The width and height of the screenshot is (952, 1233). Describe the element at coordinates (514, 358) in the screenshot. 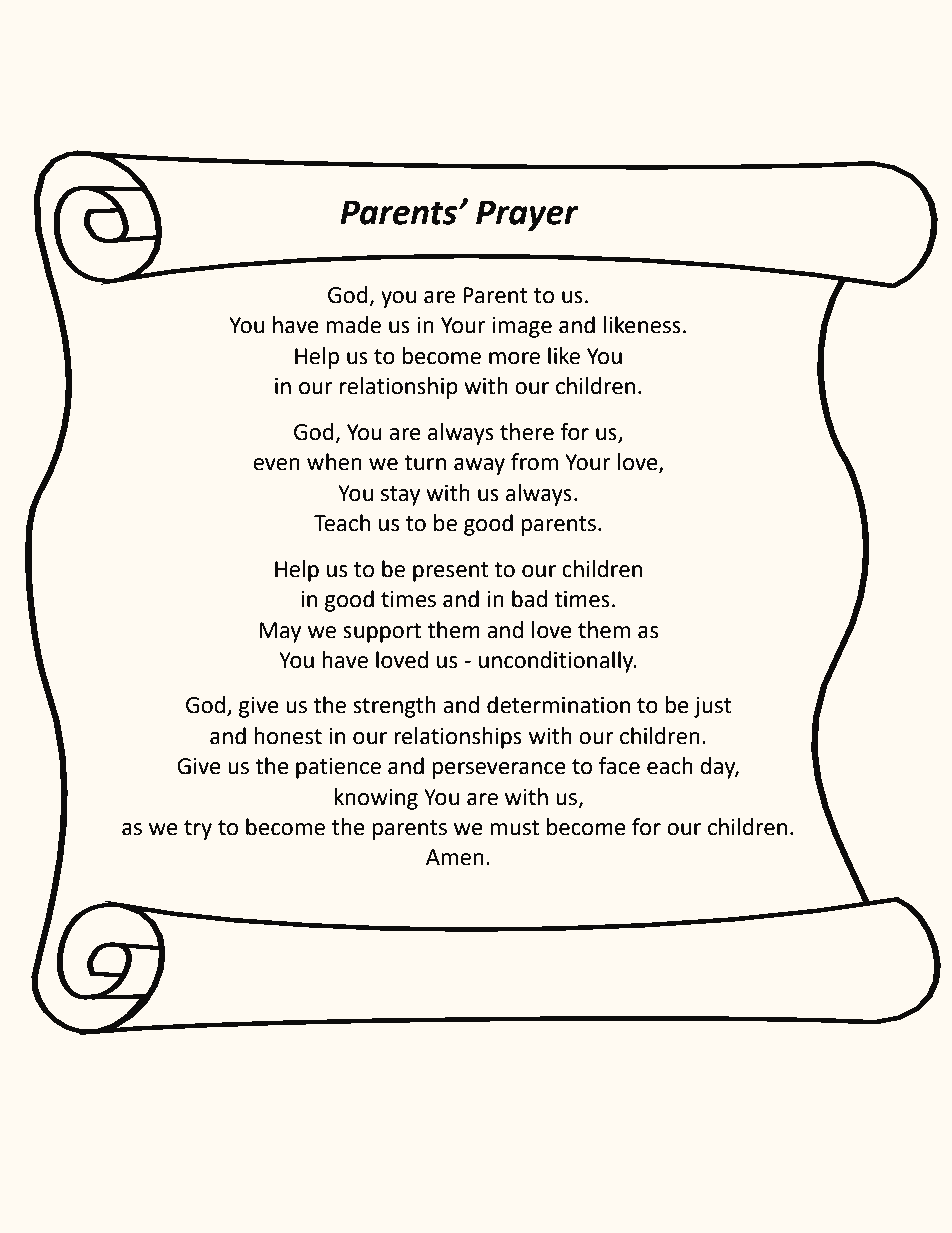

I see `more` at that location.
